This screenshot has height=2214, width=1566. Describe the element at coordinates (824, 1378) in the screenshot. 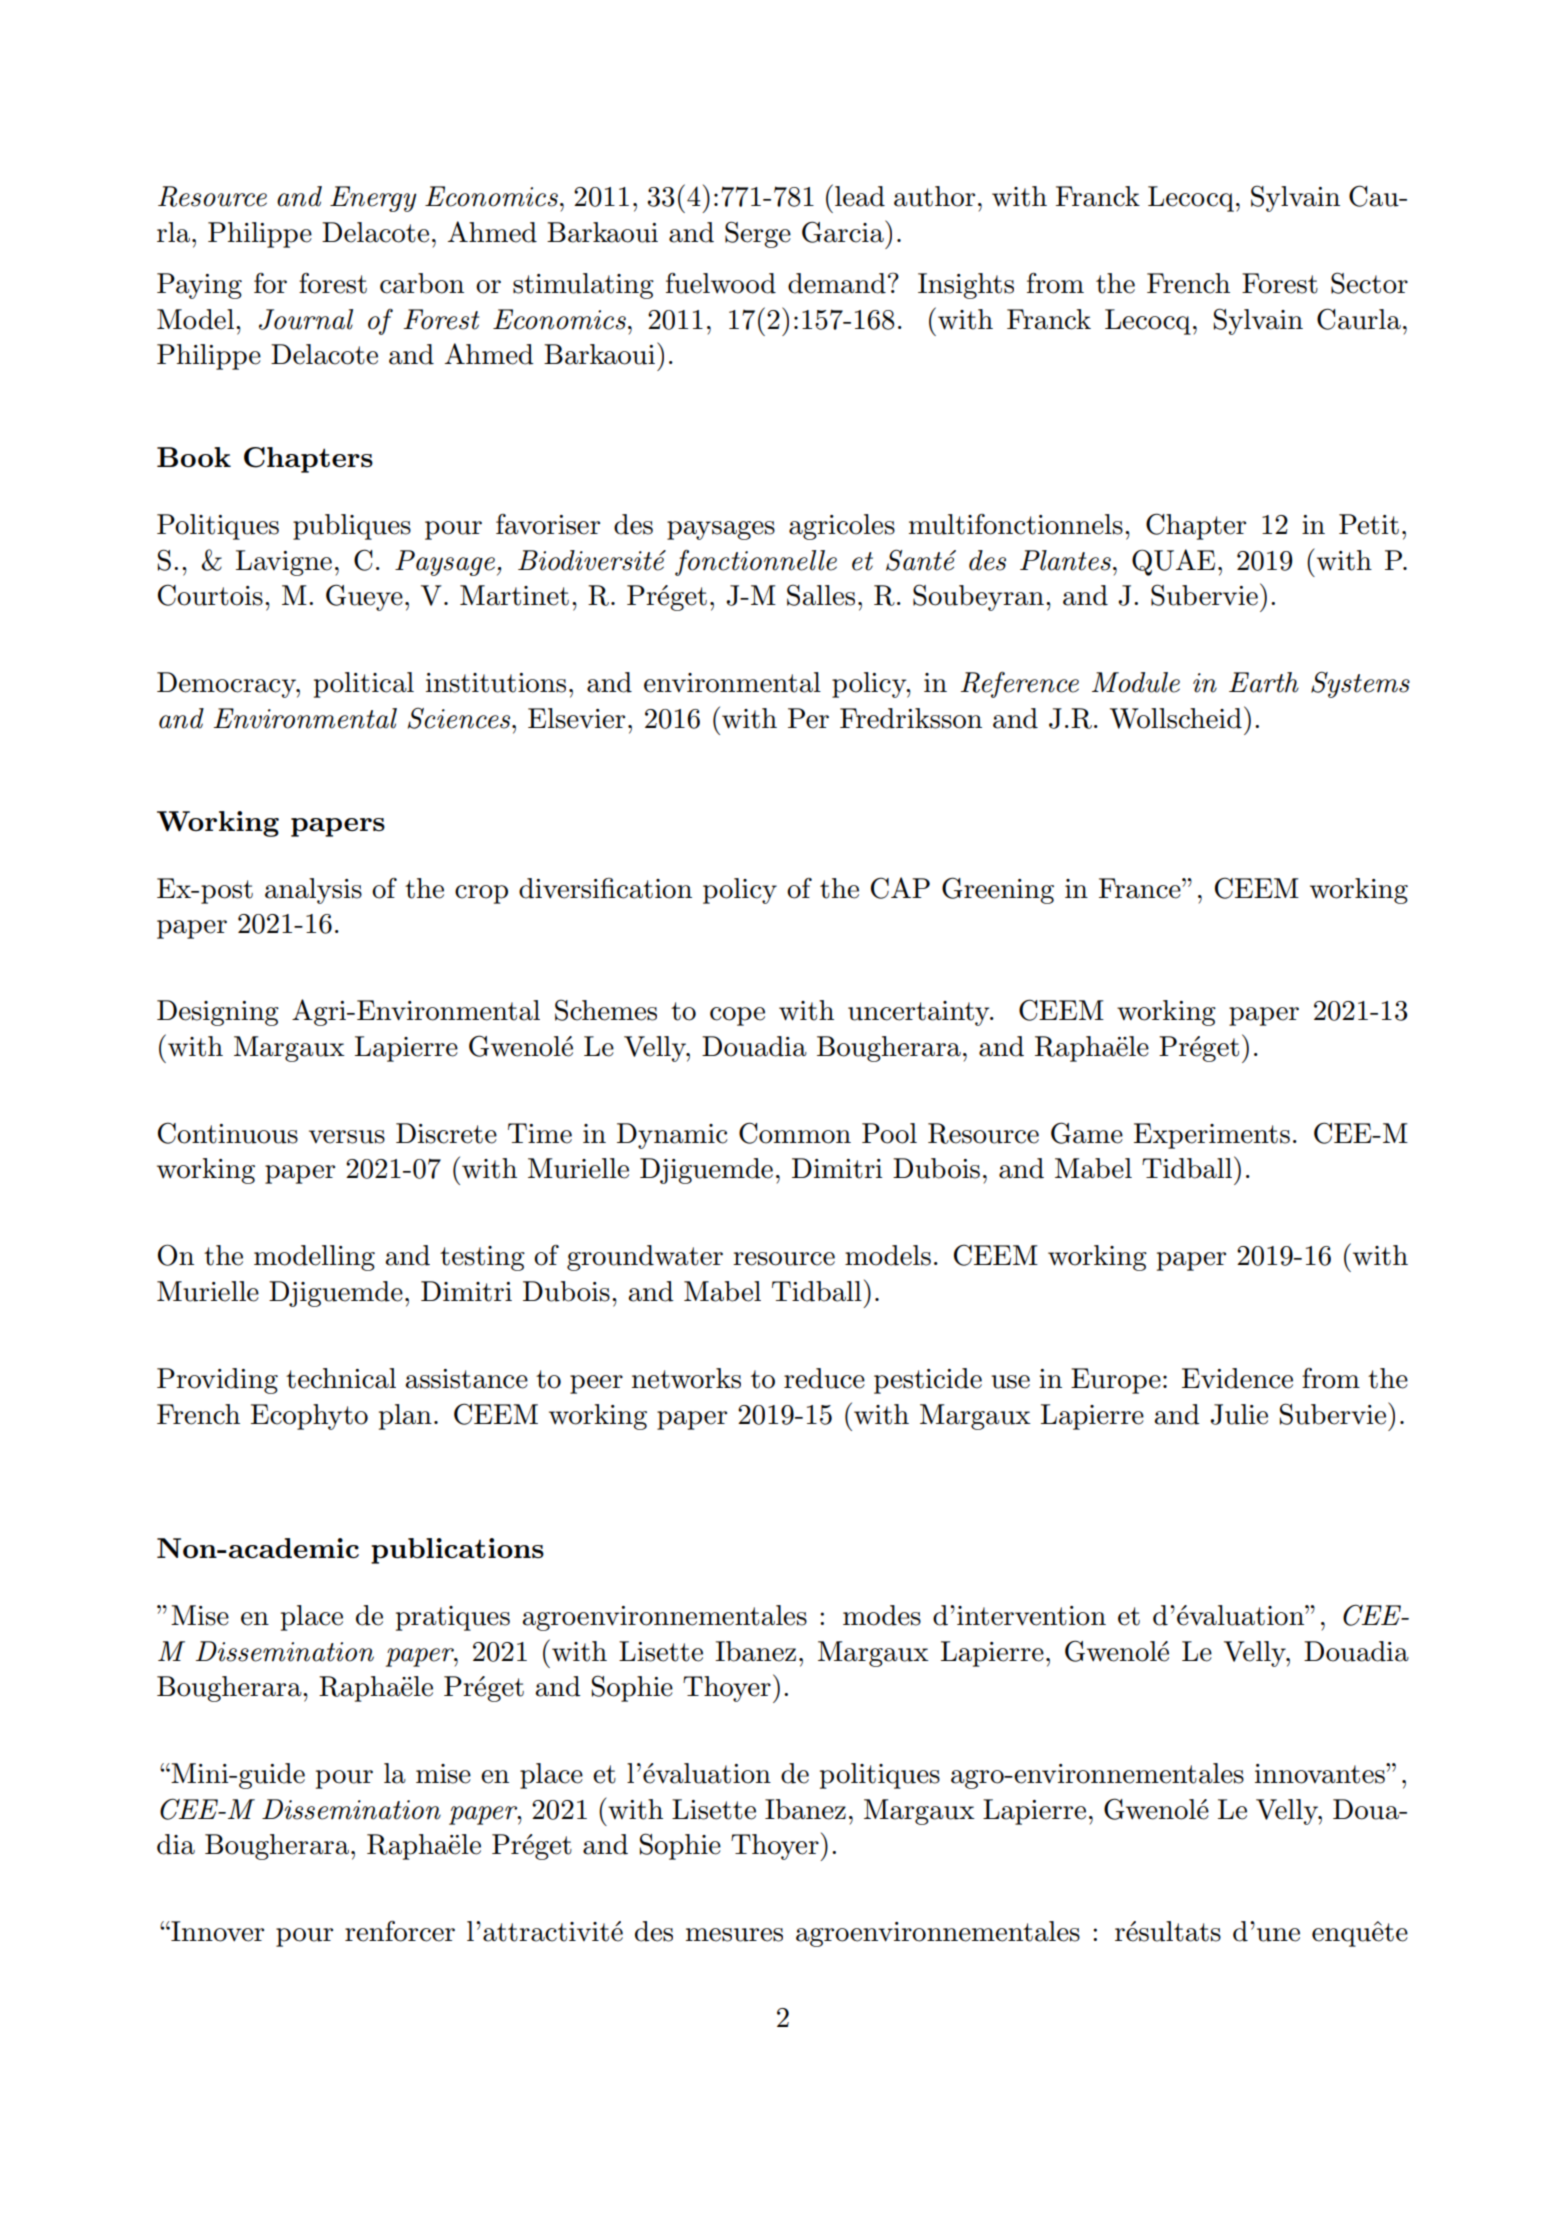

I see `reduce` at that location.
